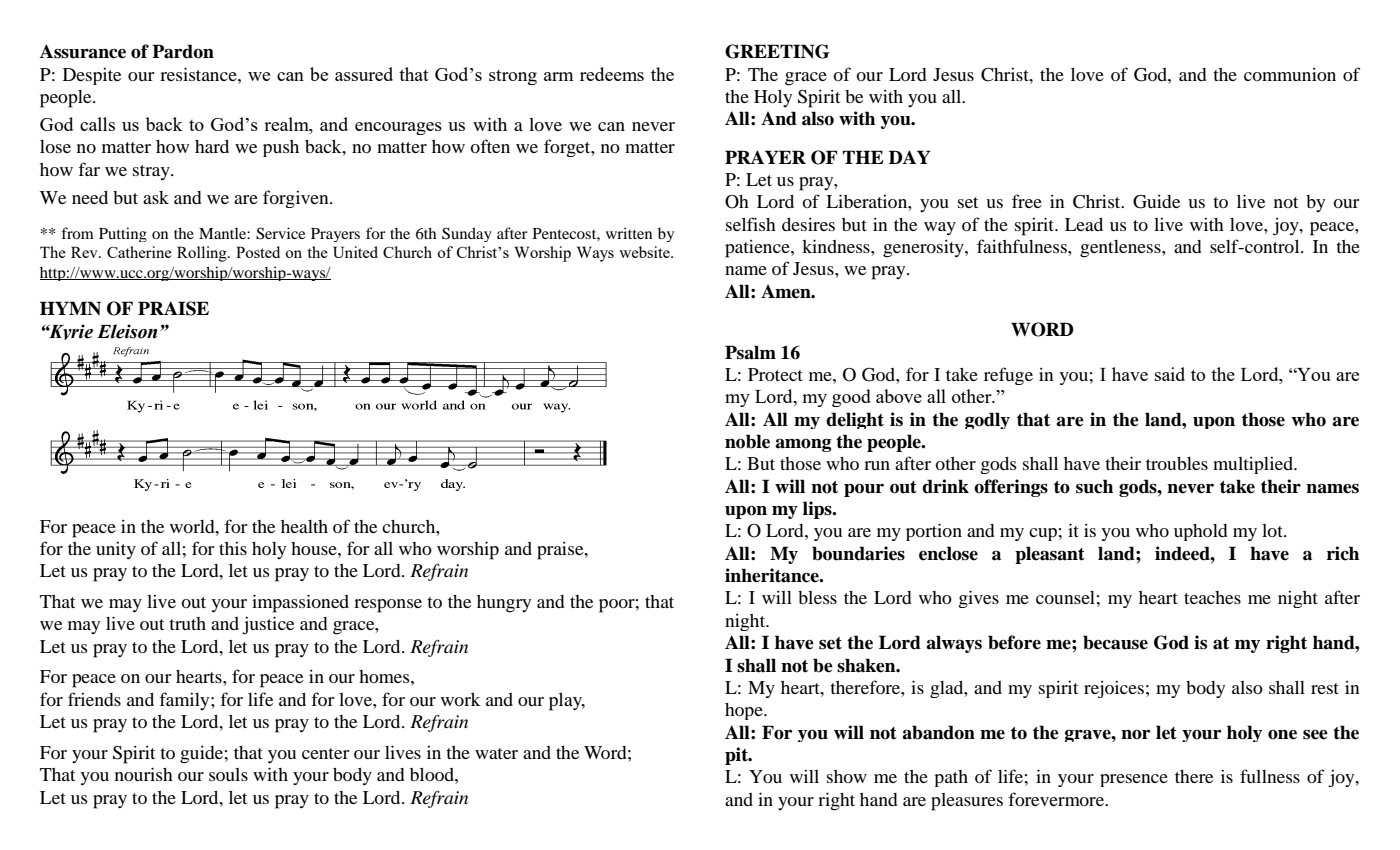 The width and height of the image is (1400, 850). What do you see at coordinates (817, 597) in the image?
I see `bless` at bounding box center [817, 597].
